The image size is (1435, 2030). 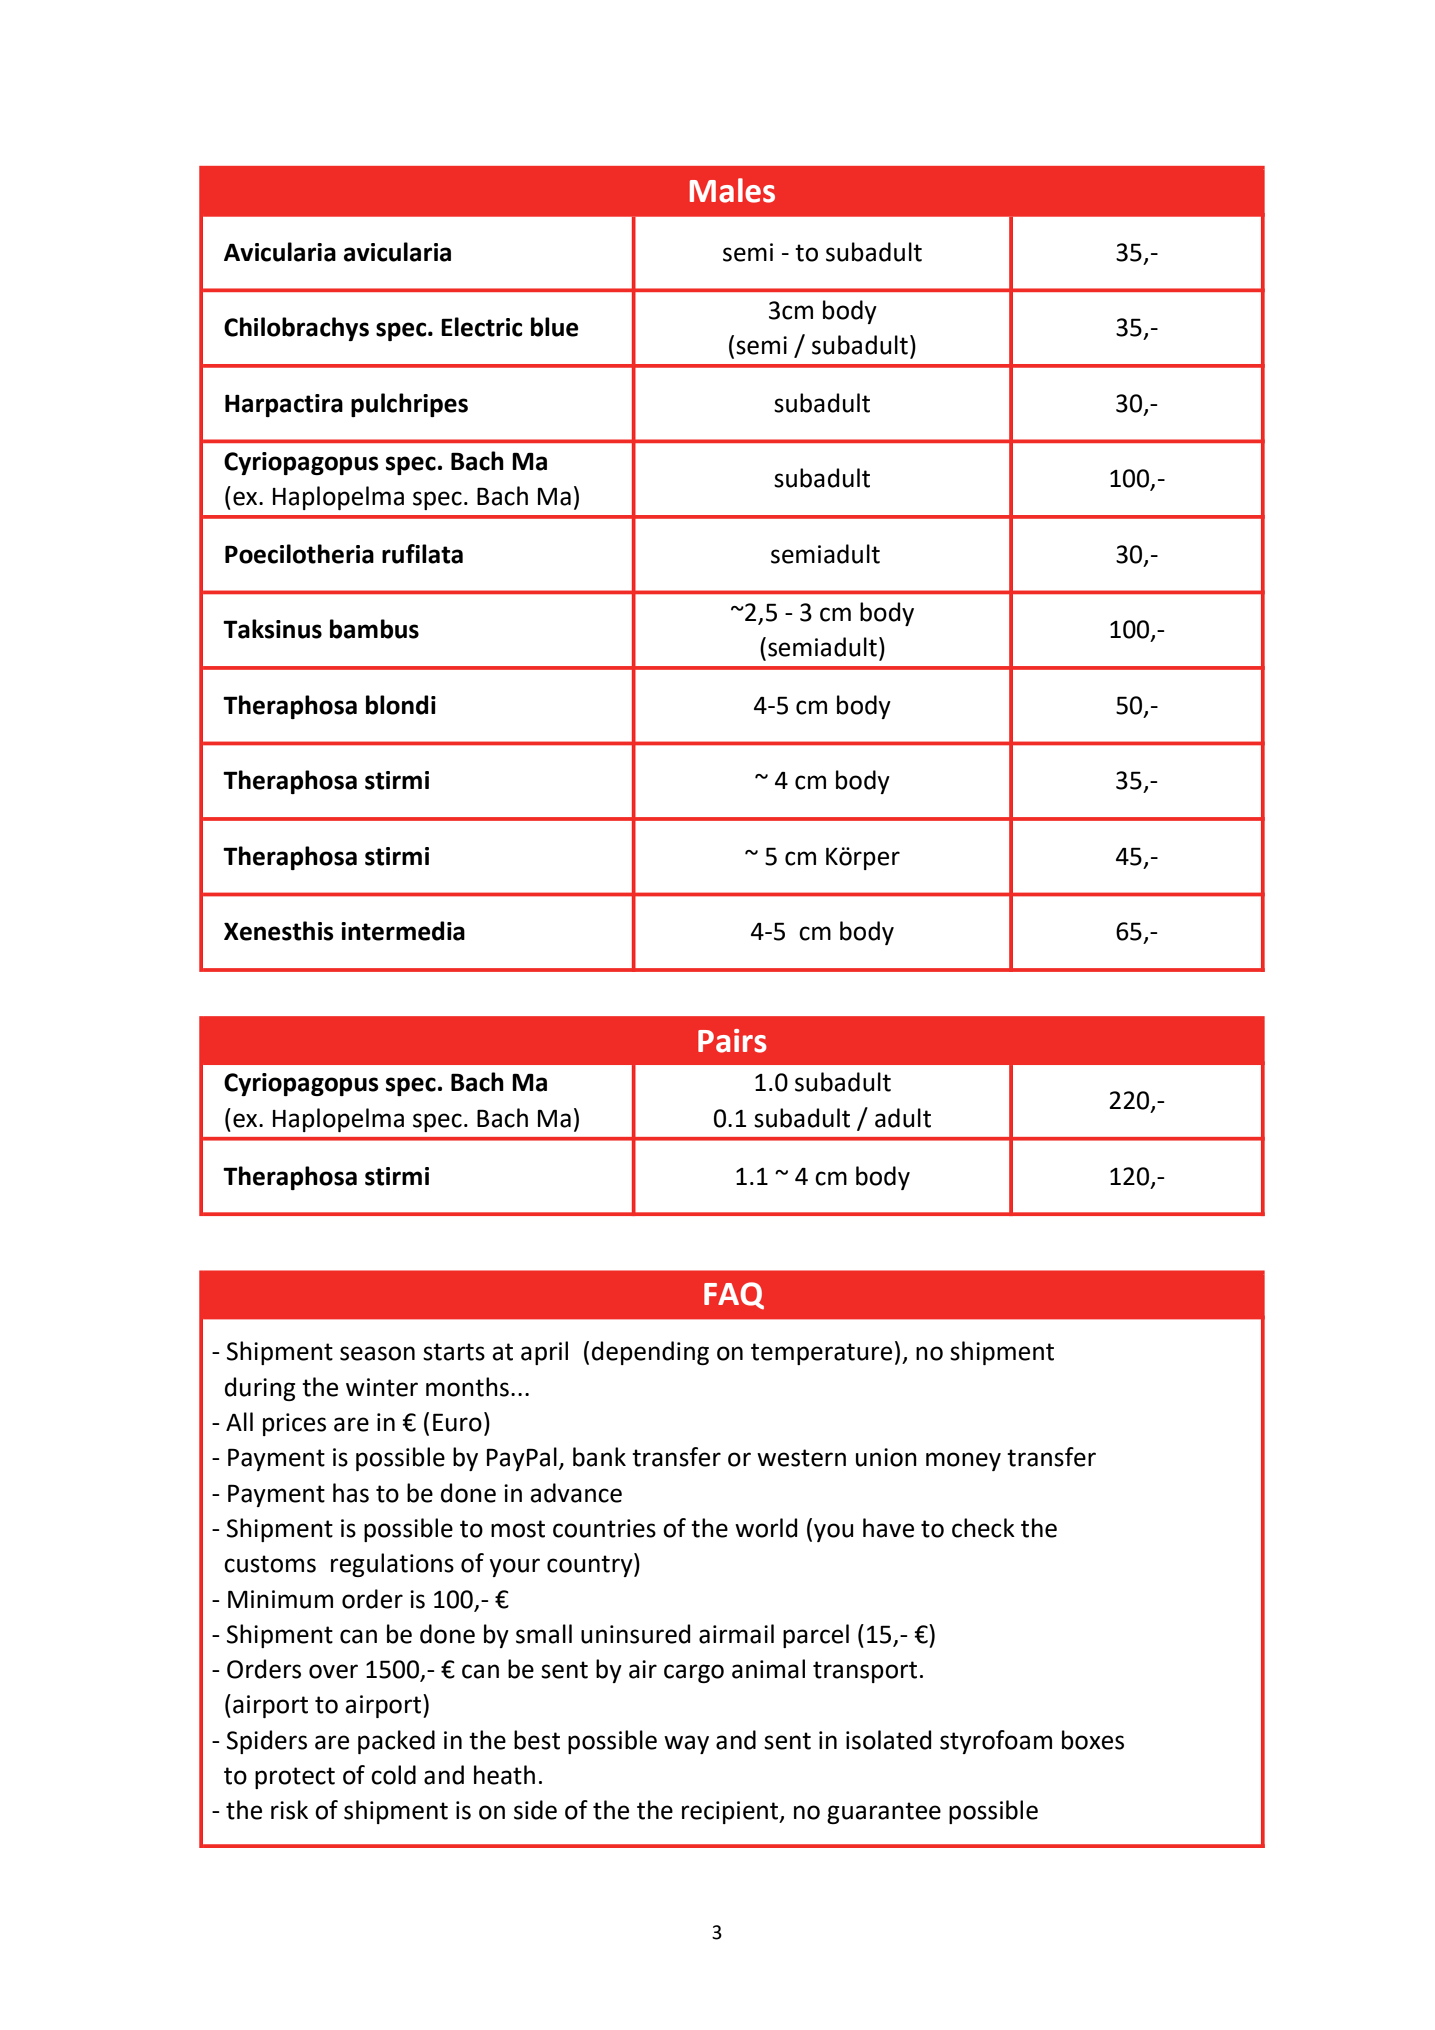 What do you see at coordinates (555, 327) in the document?
I see `blue` at bounding box center [555, 327].
